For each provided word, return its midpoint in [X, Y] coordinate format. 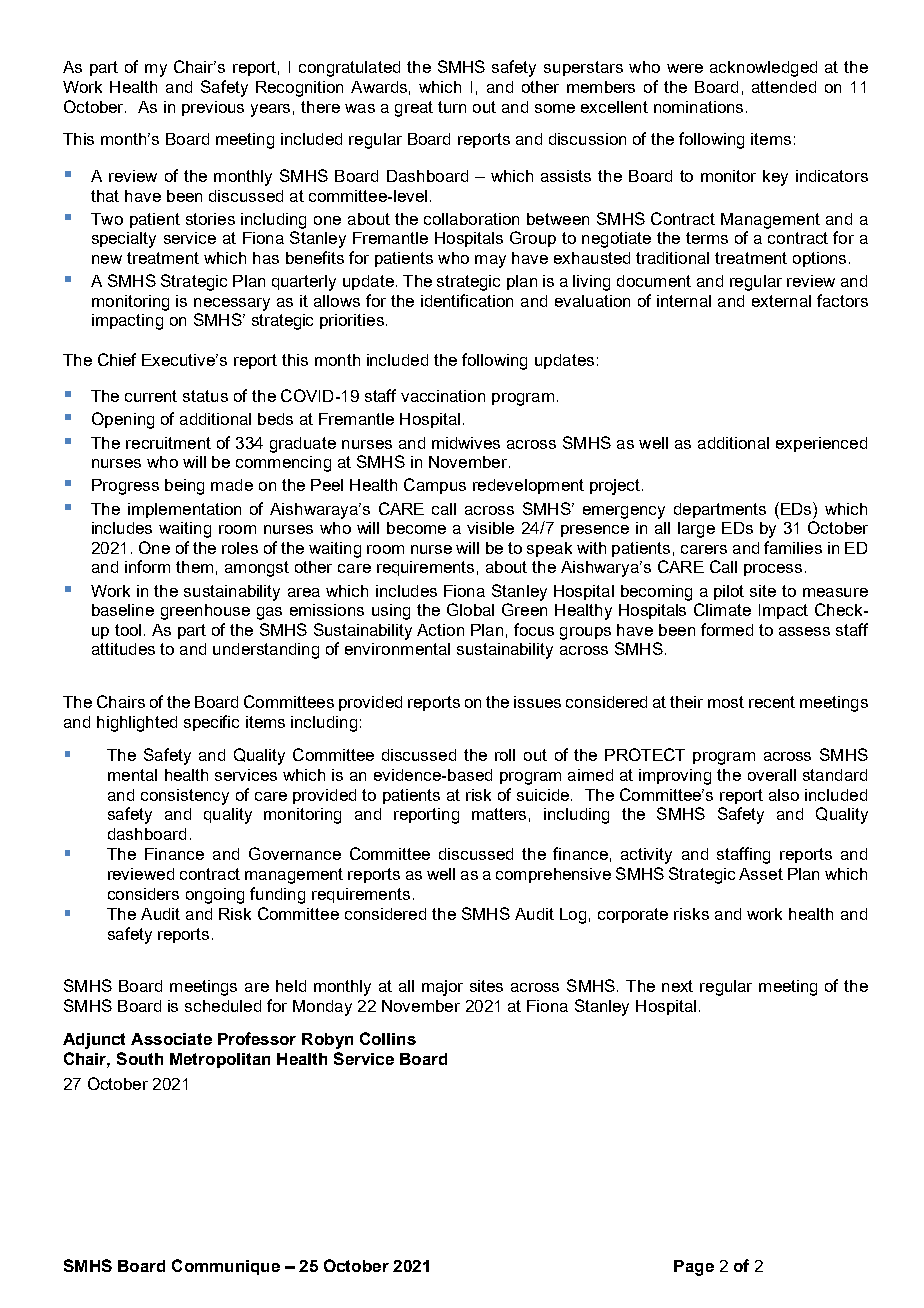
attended [784, 87]
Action [440, 630]
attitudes [123, 649]
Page [694, 1268]
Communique [226, 1267]
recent [772, 702]
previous [213, 108]
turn [452, 107]
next [677, 986]
